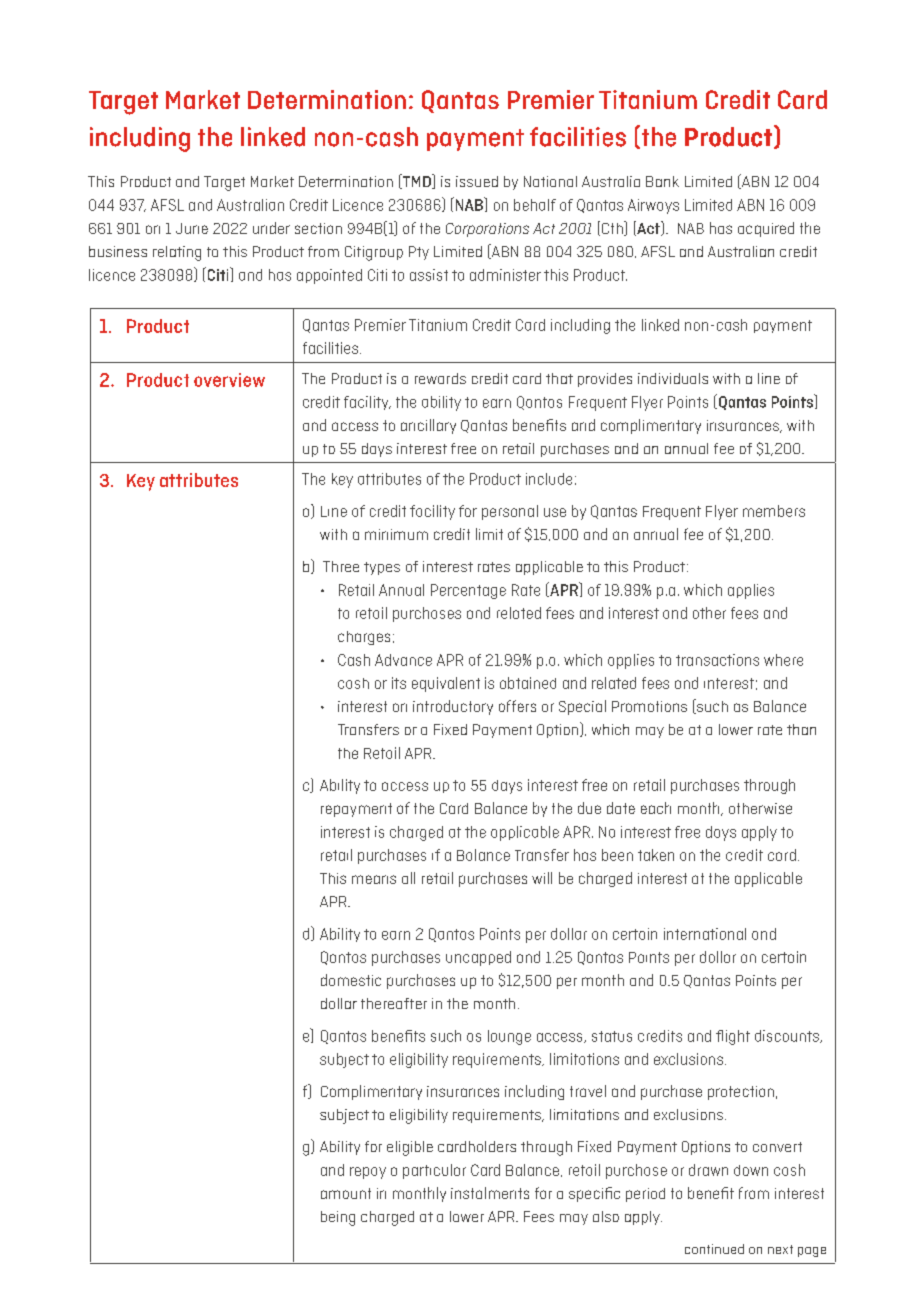  I want to click on acquired, so click(766, 229).
